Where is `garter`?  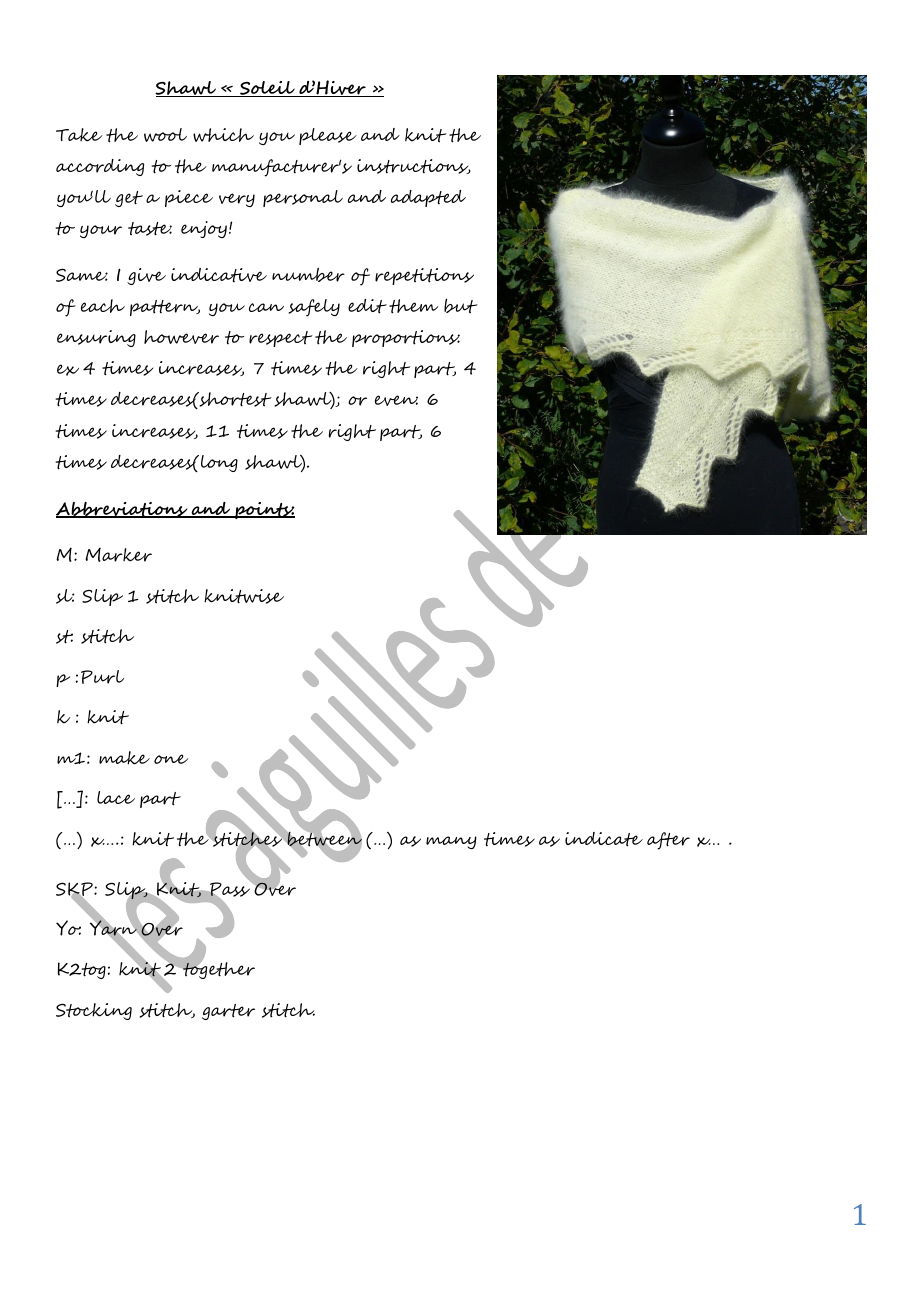 garter is located at coordinates (228, 1012).
